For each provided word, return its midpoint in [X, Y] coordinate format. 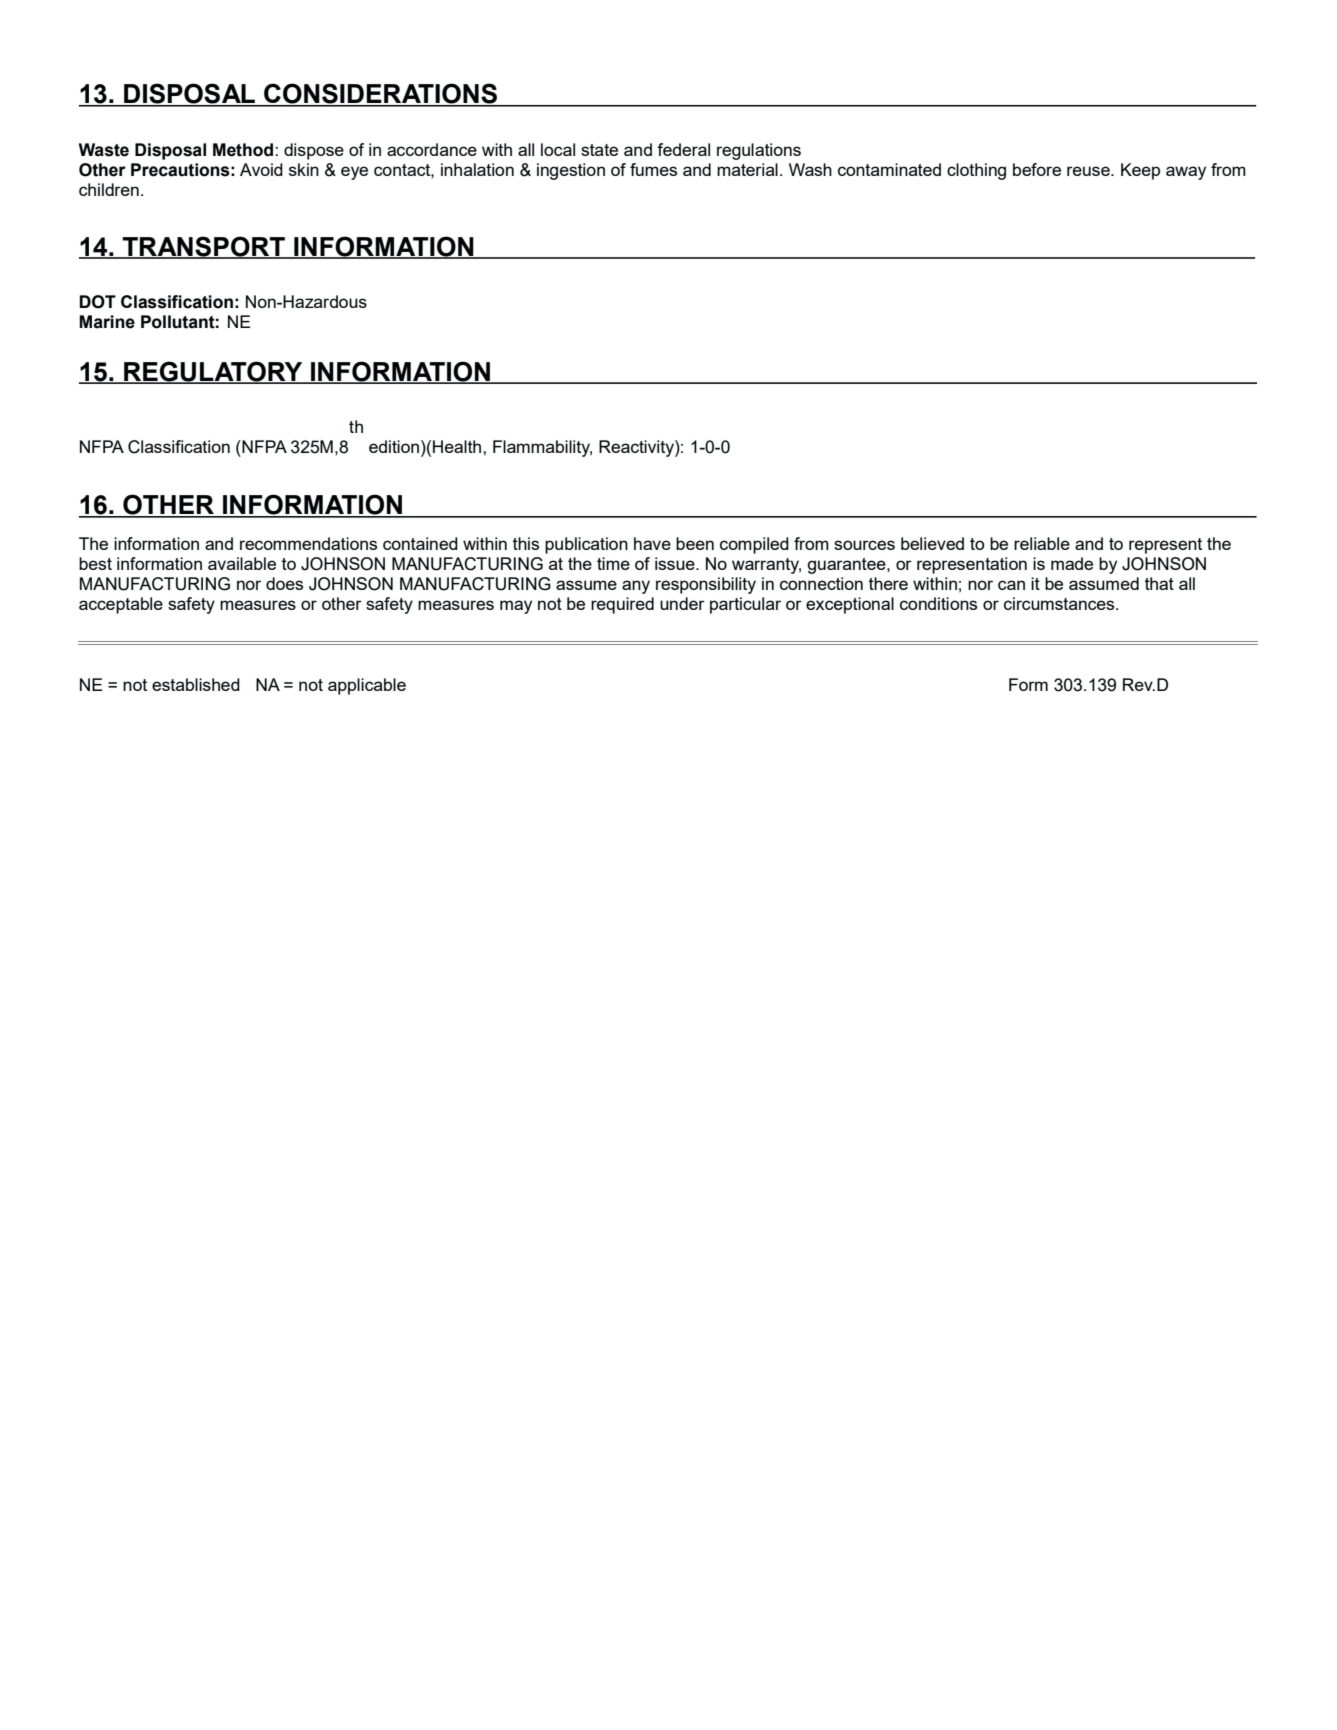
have [652, 543]
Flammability [542, 448]
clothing [976, 171]
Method [244, 150]
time [613, 563]
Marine [107, 322]
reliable [1042, 543]
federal [683, 149]
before [1037, 169]
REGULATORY [213, 372]
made [1072, 563]
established [196, 684]
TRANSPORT [204, 247]
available [242, 563]
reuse [1089, 171]
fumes [653, 169]
